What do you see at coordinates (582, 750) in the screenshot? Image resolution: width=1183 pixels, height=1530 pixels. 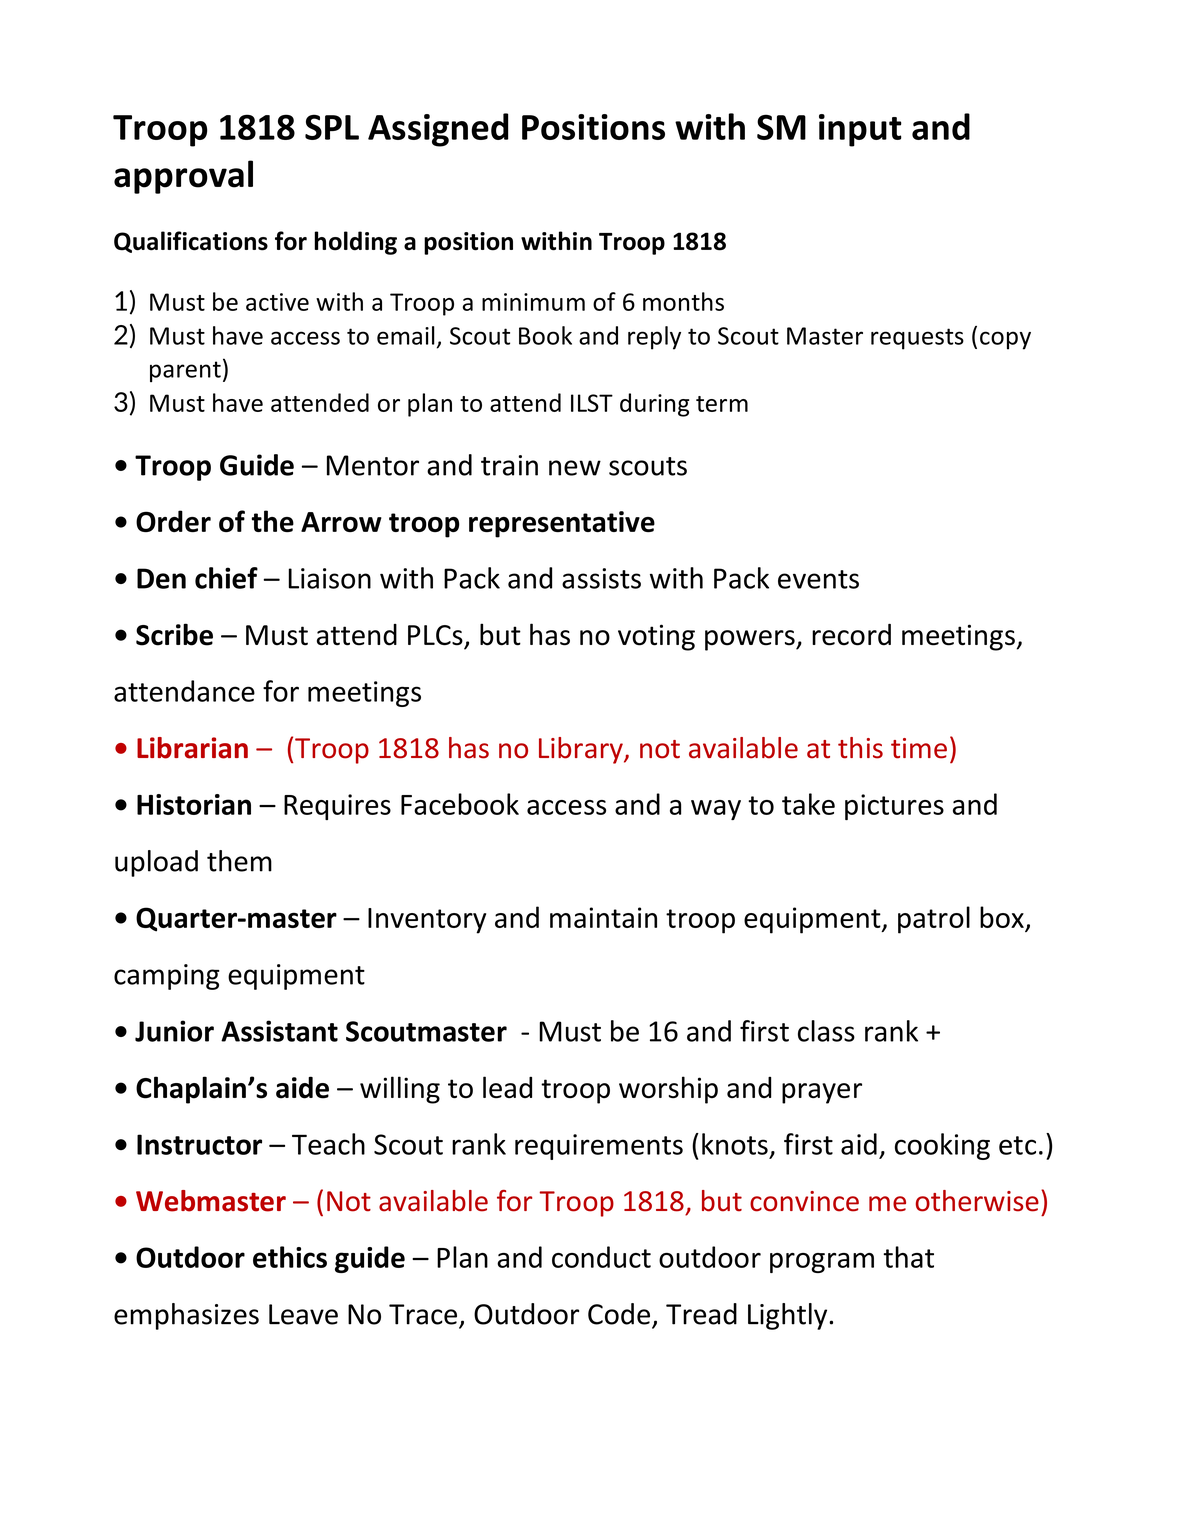 I see `Library` at bounding box center [582, 750].
